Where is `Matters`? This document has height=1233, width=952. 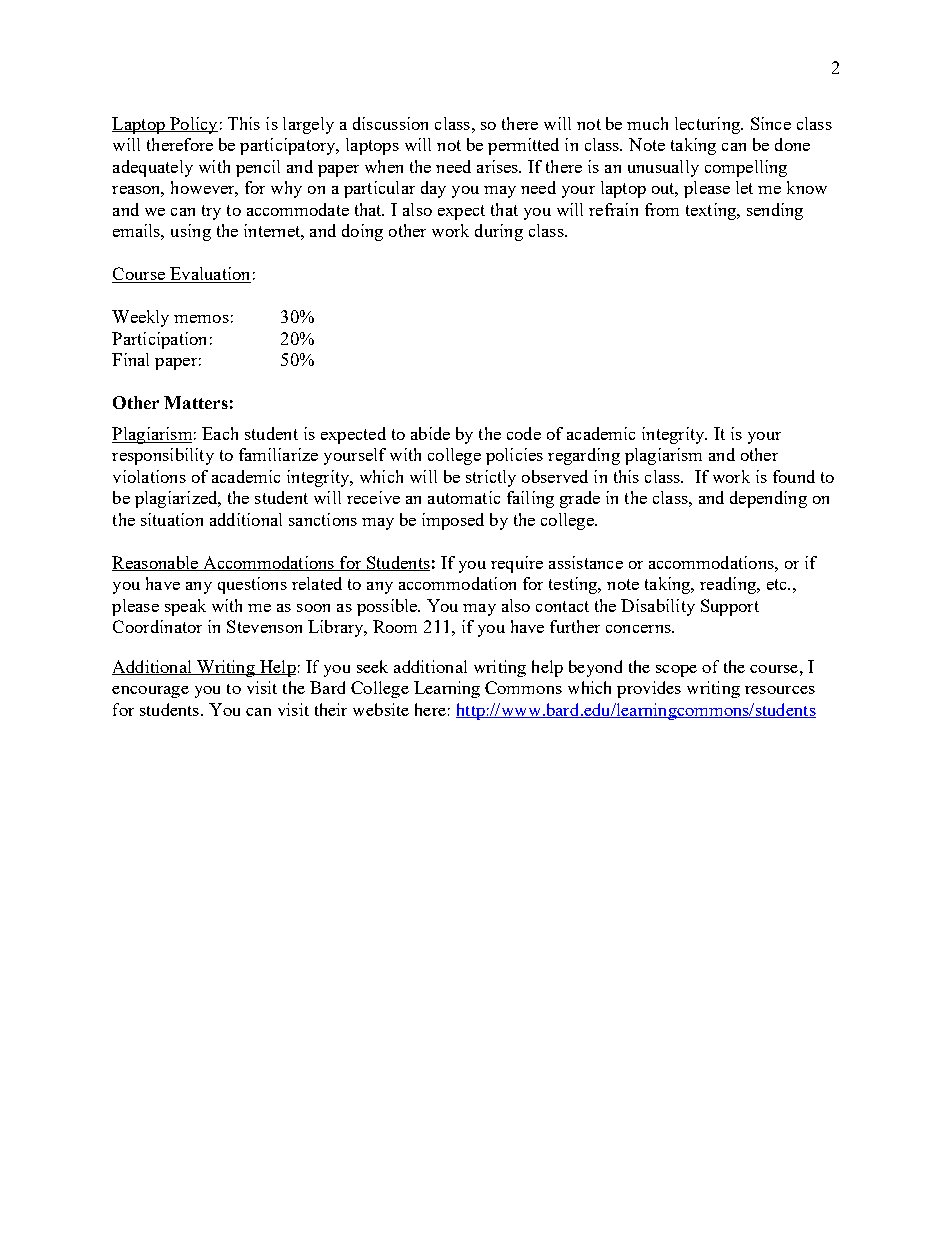 Matters is located at coordinates (196, 402).
